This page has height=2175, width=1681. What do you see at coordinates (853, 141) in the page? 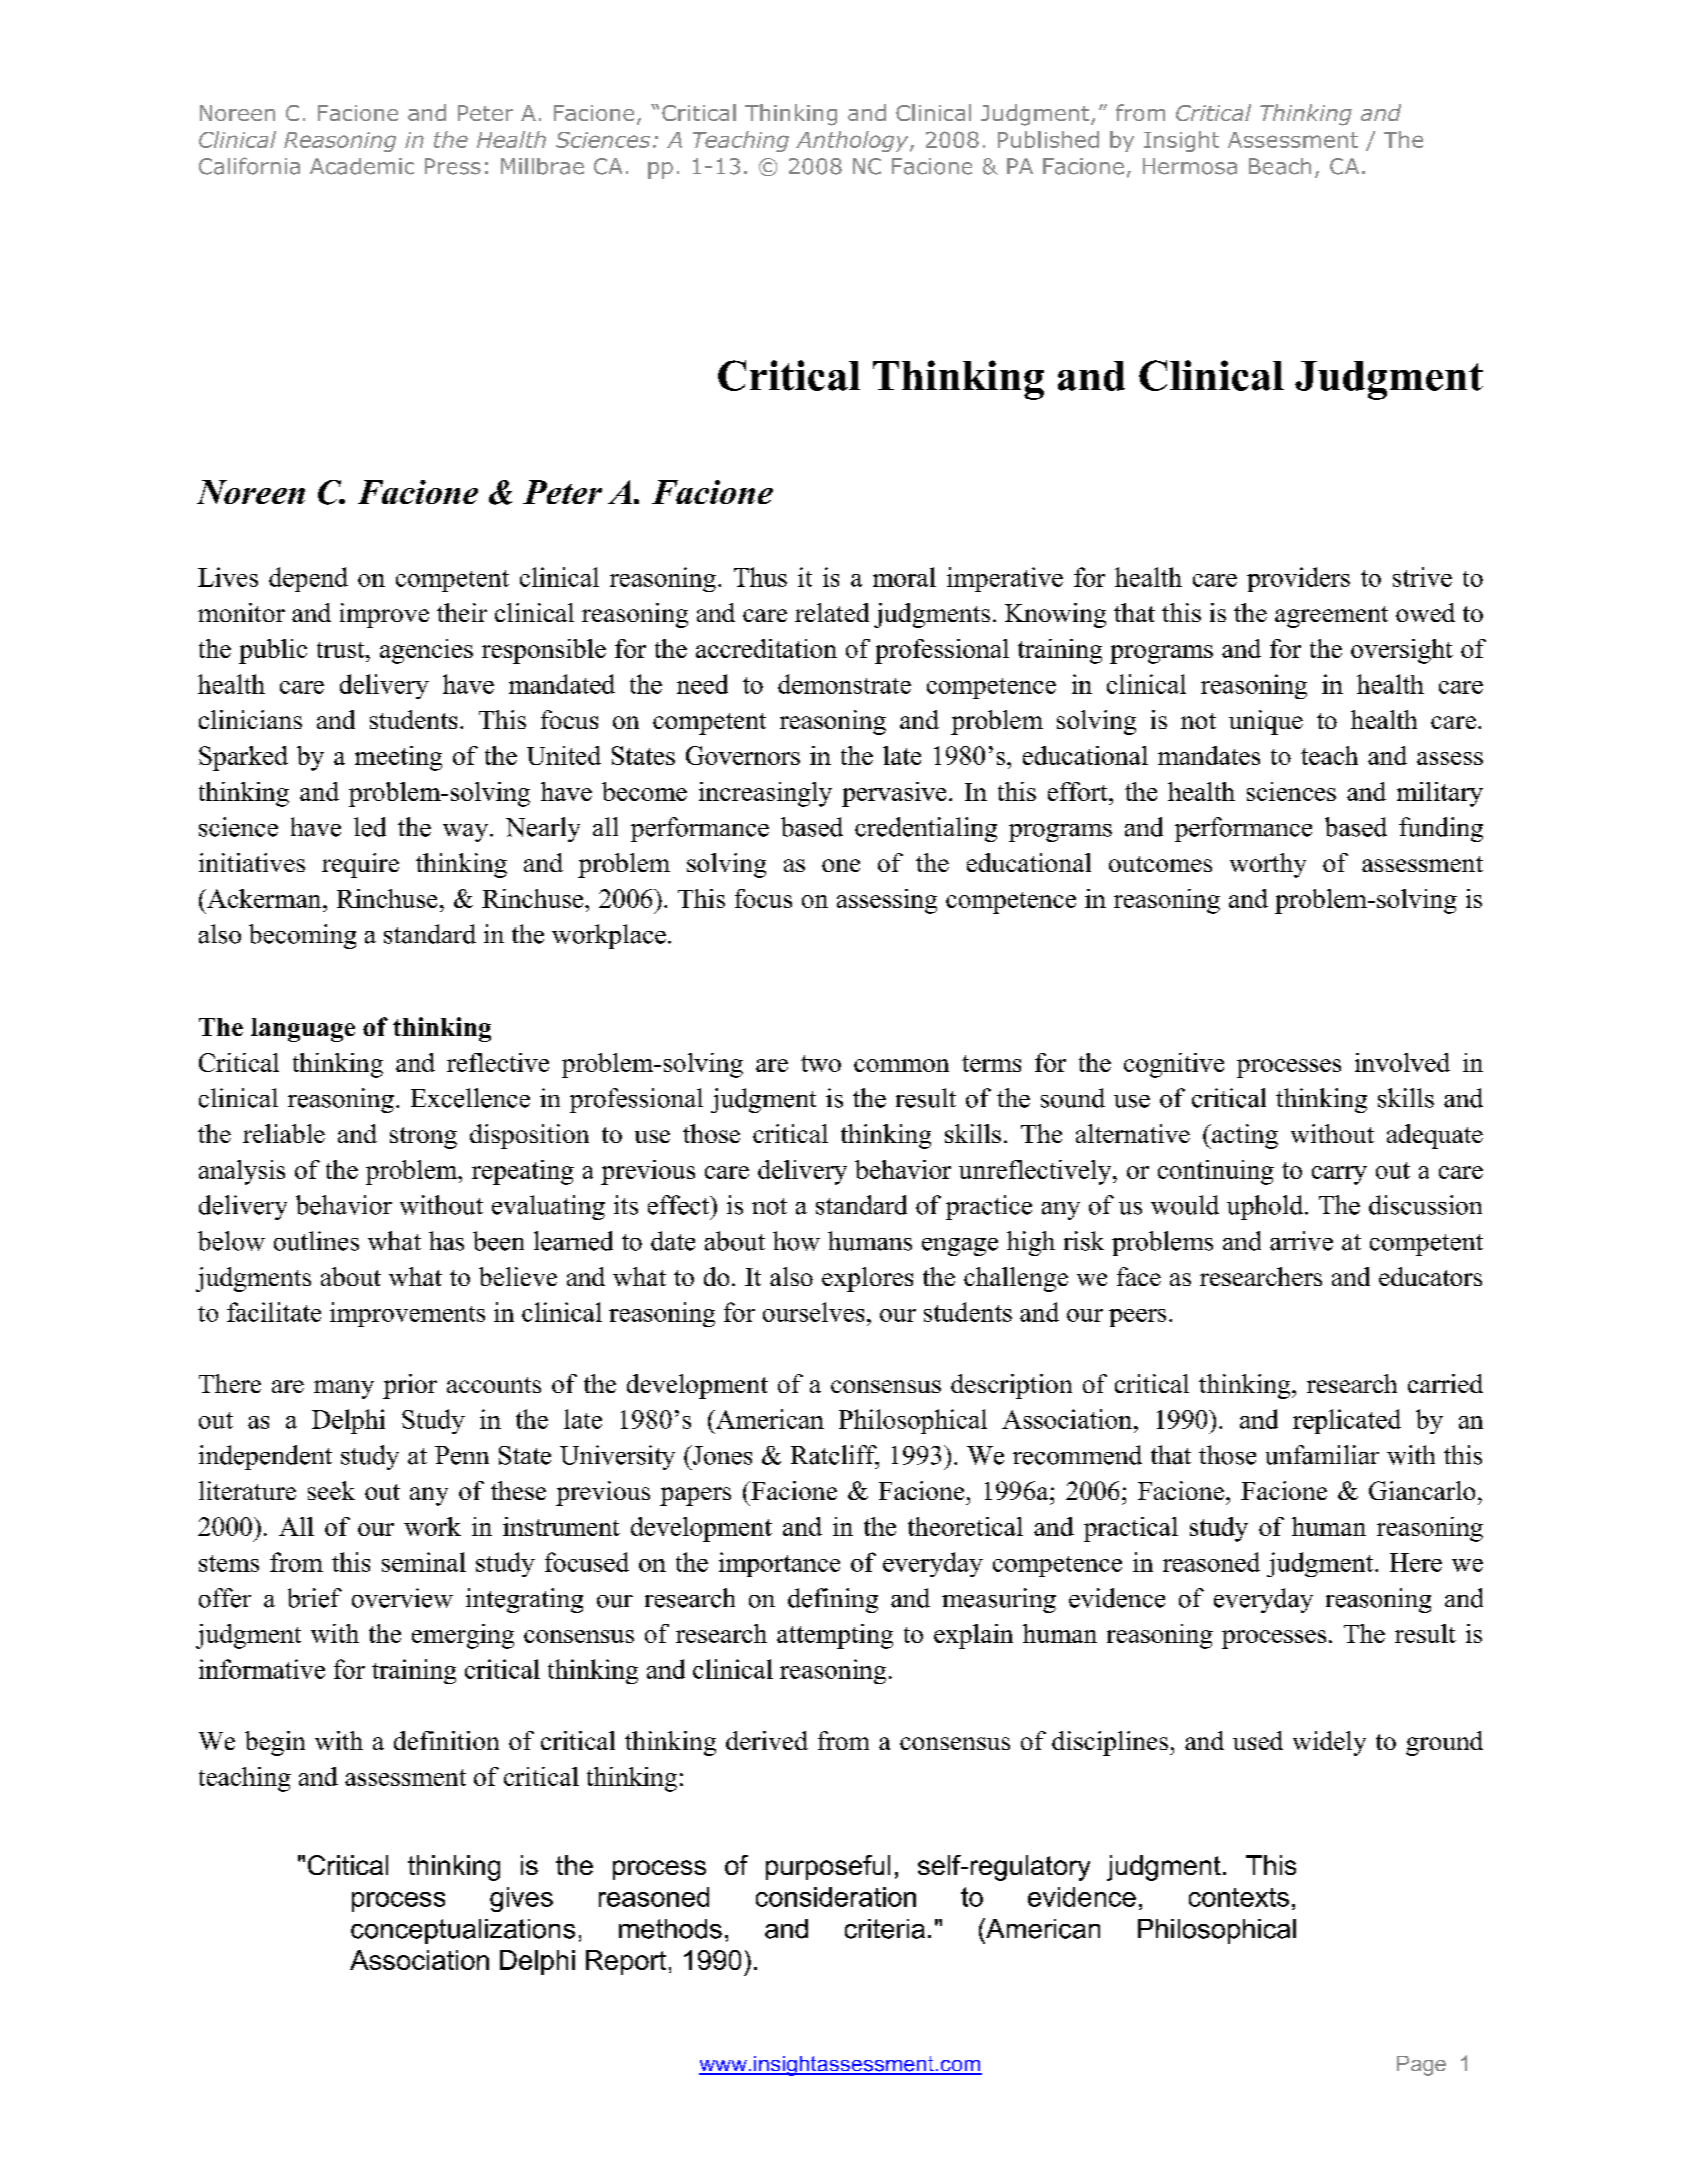
I see `Anthology` at bounding box center [853, 141].
